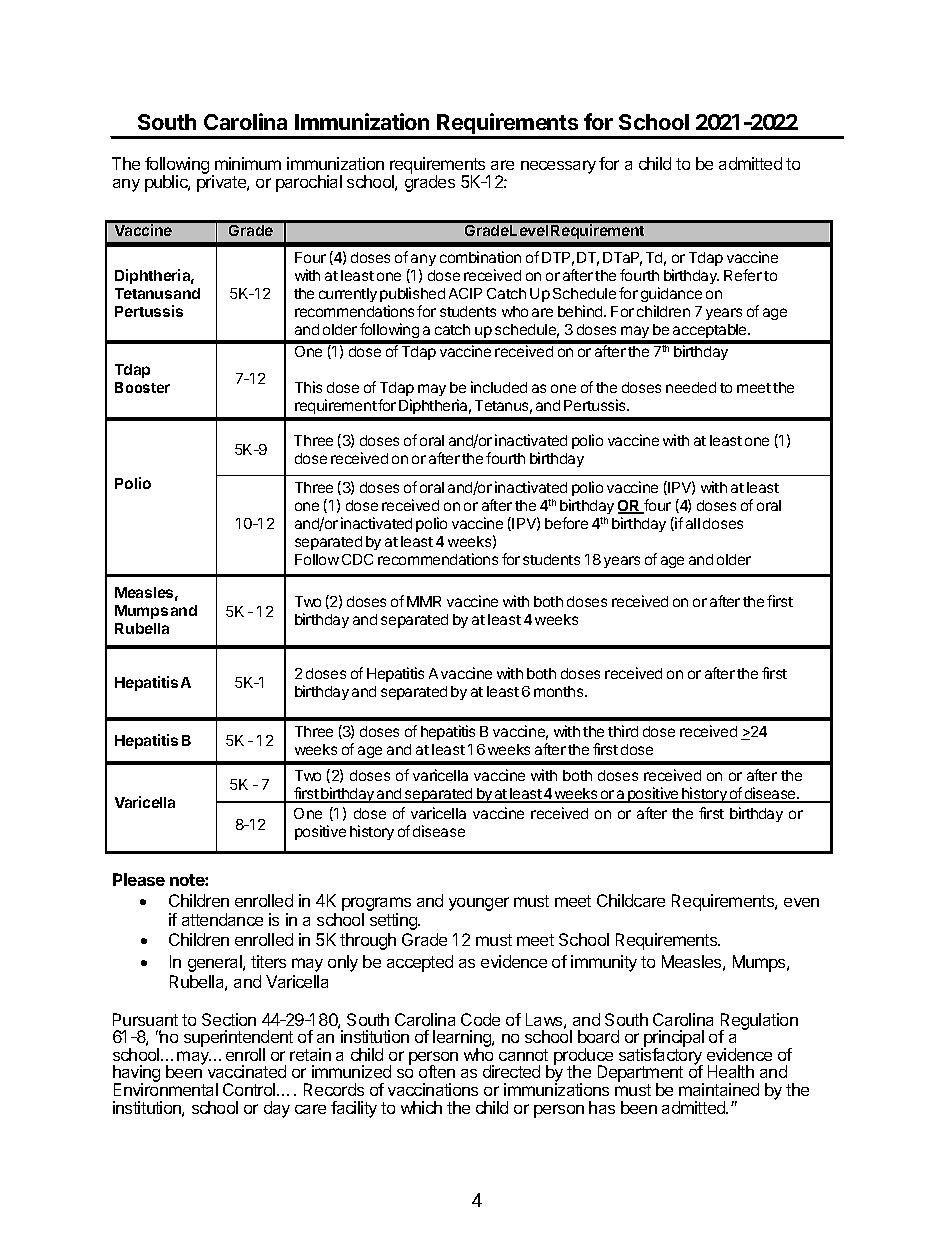 This screenshot has width=952, height=1233. Describe the element at coordinates (480, 257) in the screenshot. I see `combination` at that location.
